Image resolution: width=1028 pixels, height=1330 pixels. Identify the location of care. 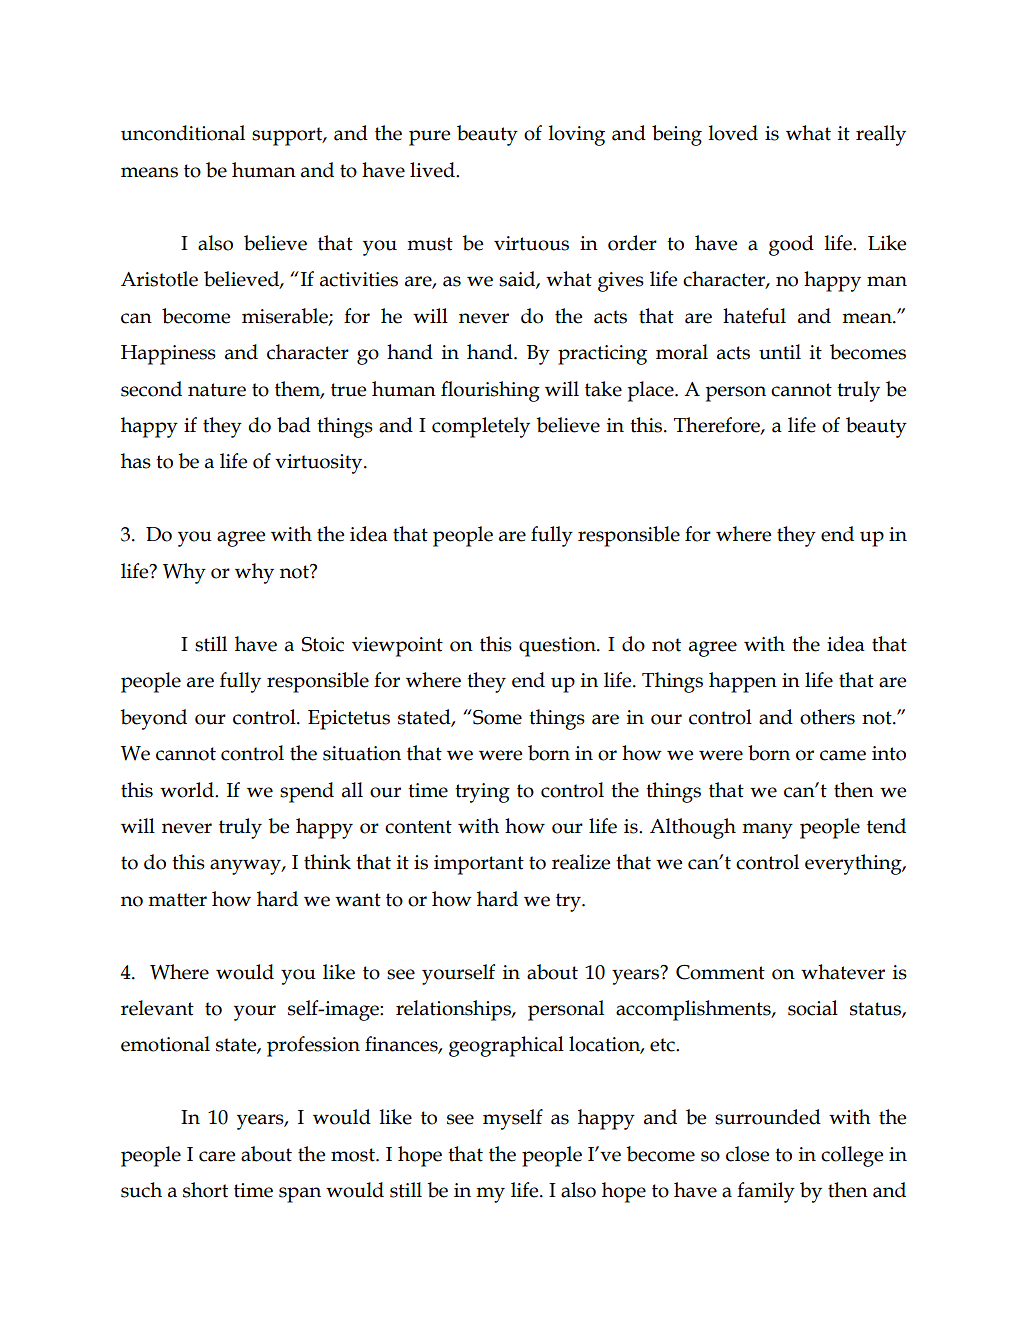
(217, 1156).
